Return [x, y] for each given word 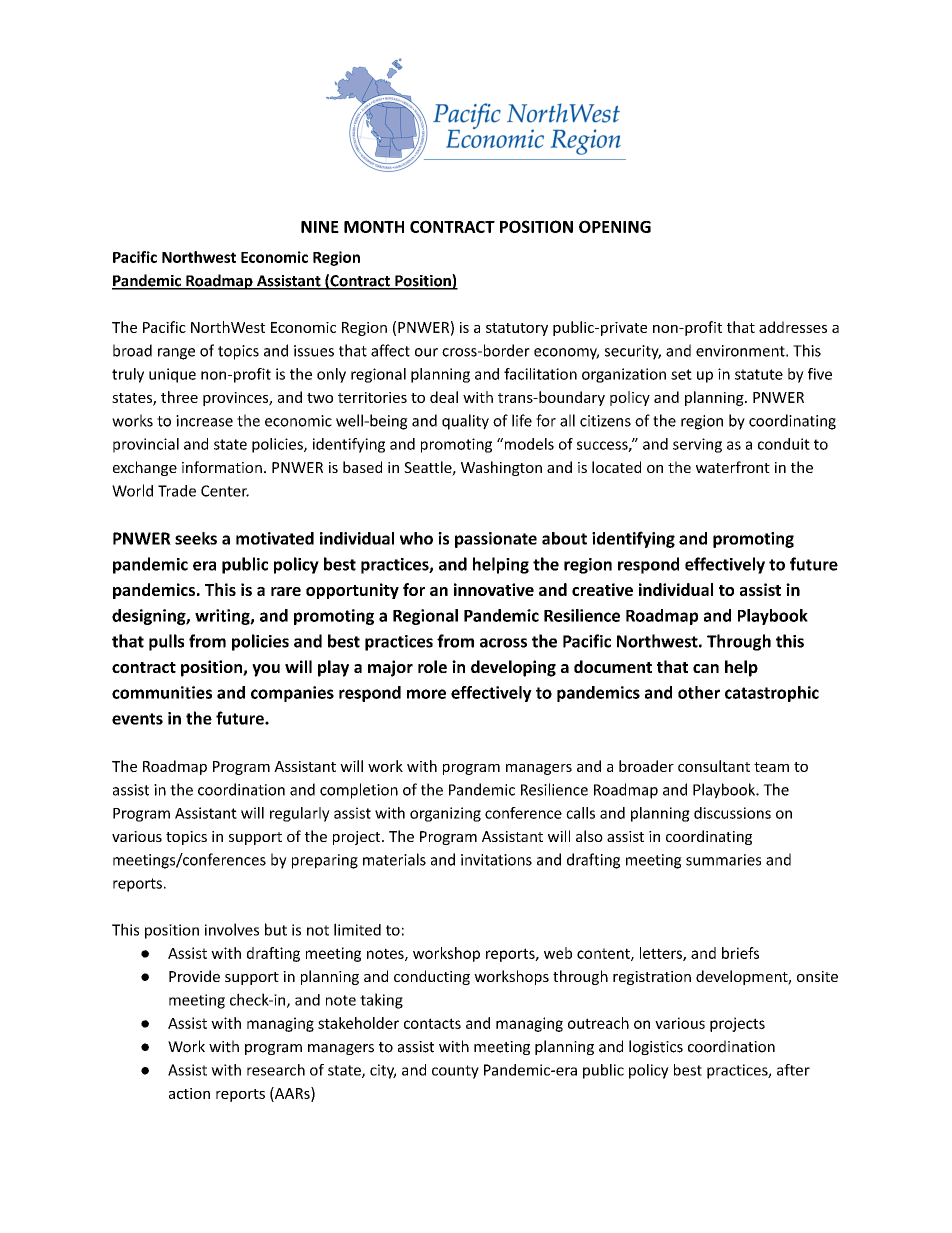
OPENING [615, 226]
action [189, 1093]
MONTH [374, 226]
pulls [166, 642]
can [706, 668]
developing [513, 668]
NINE [320, 227]
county [455, 1072]
